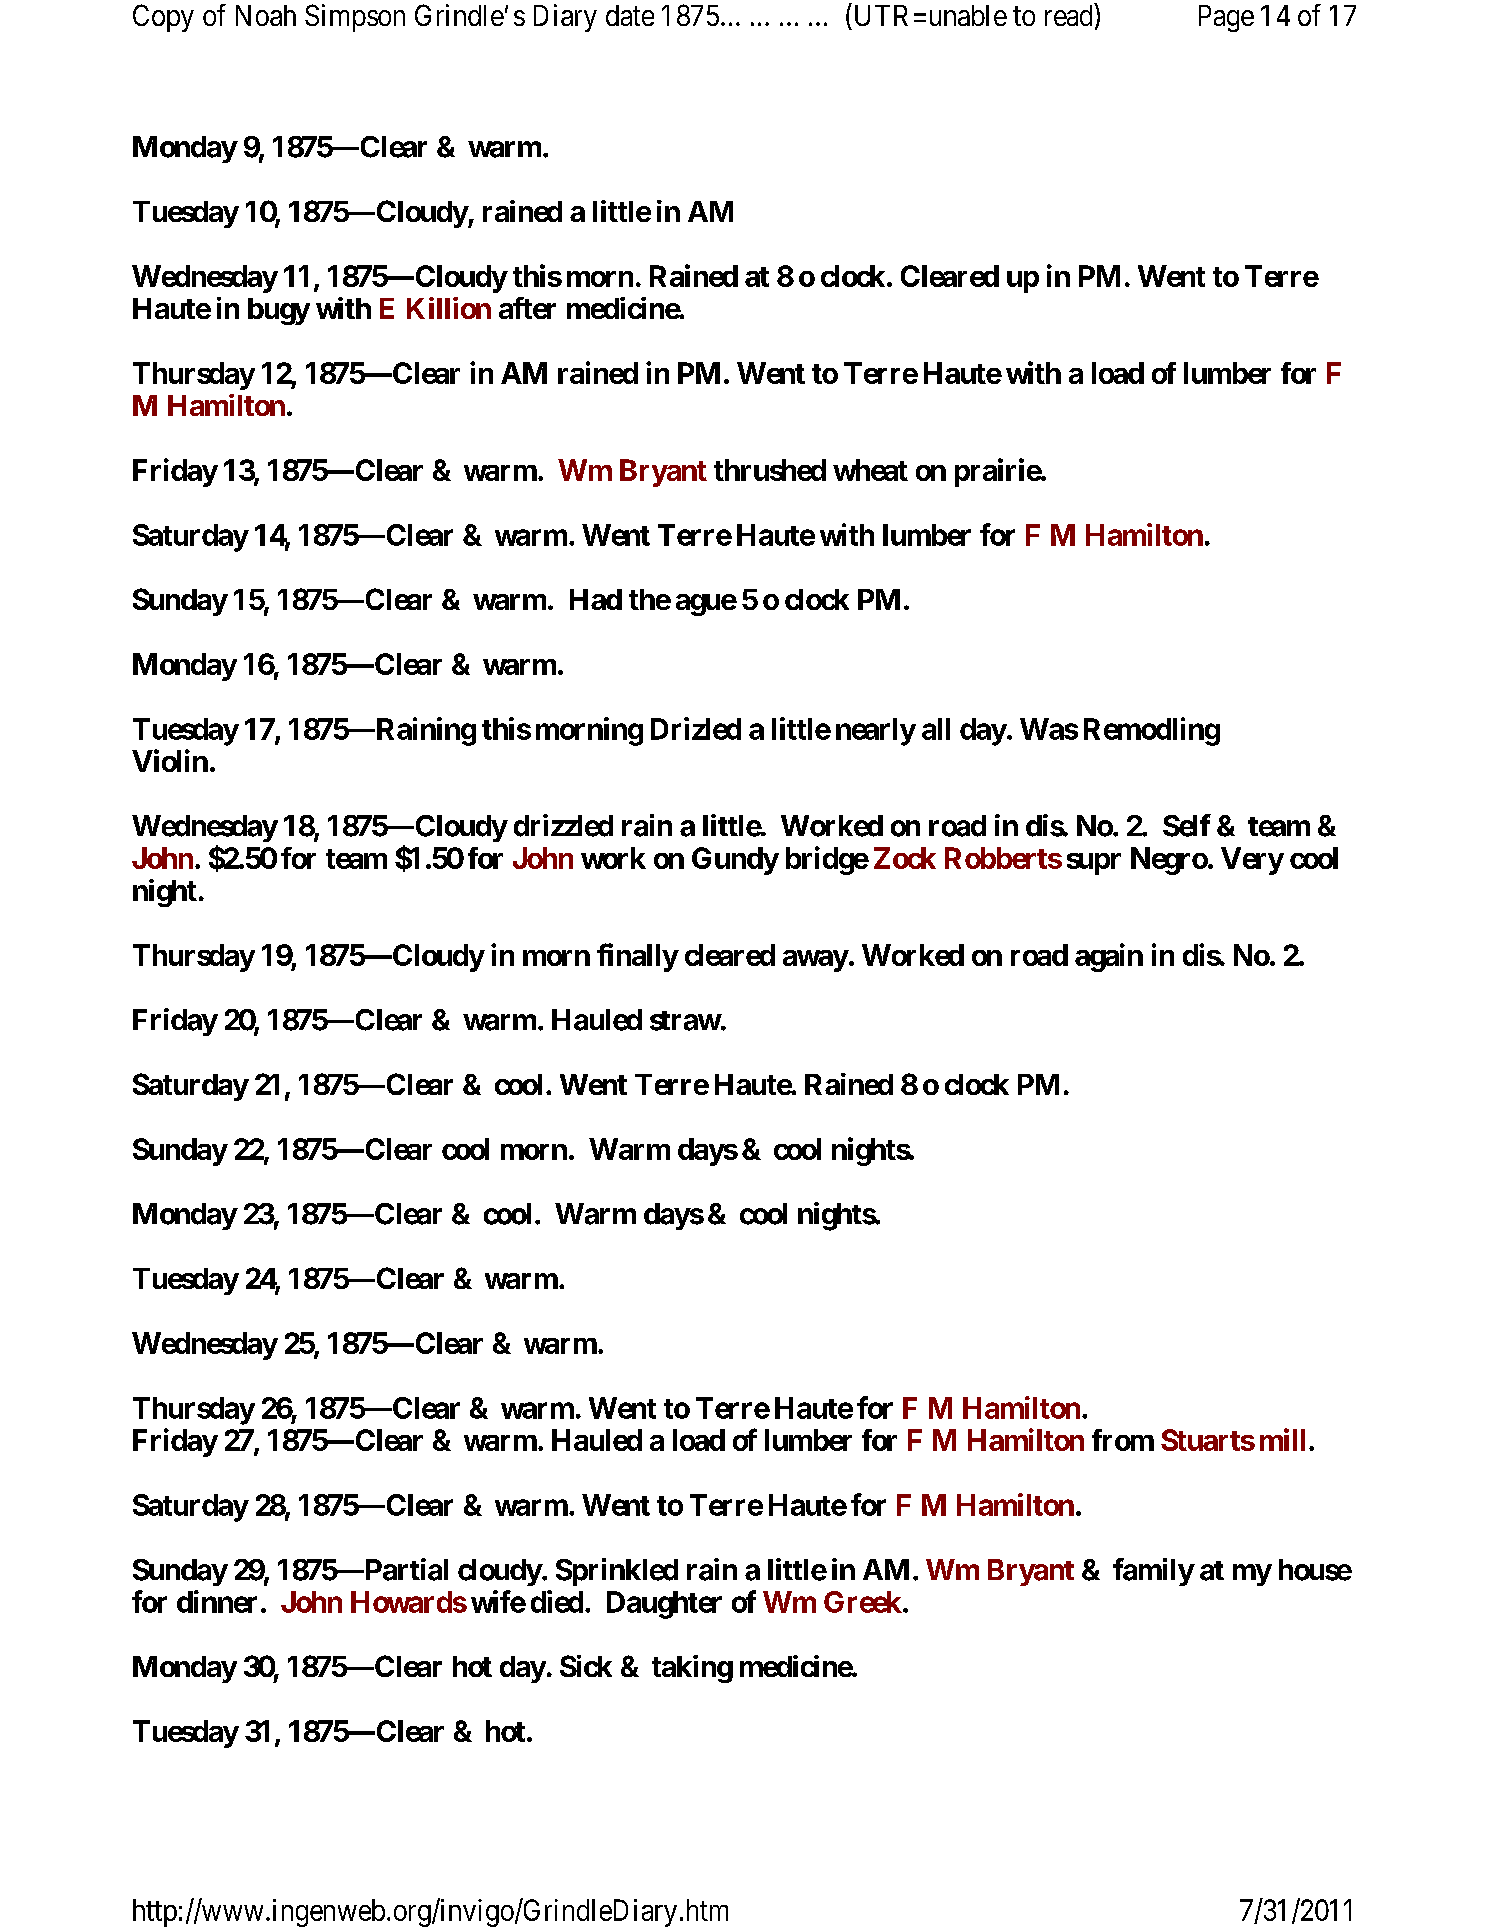  Describe the element at coordinates (217, 1601) in the screenshot. I see `dinner` at that location.
